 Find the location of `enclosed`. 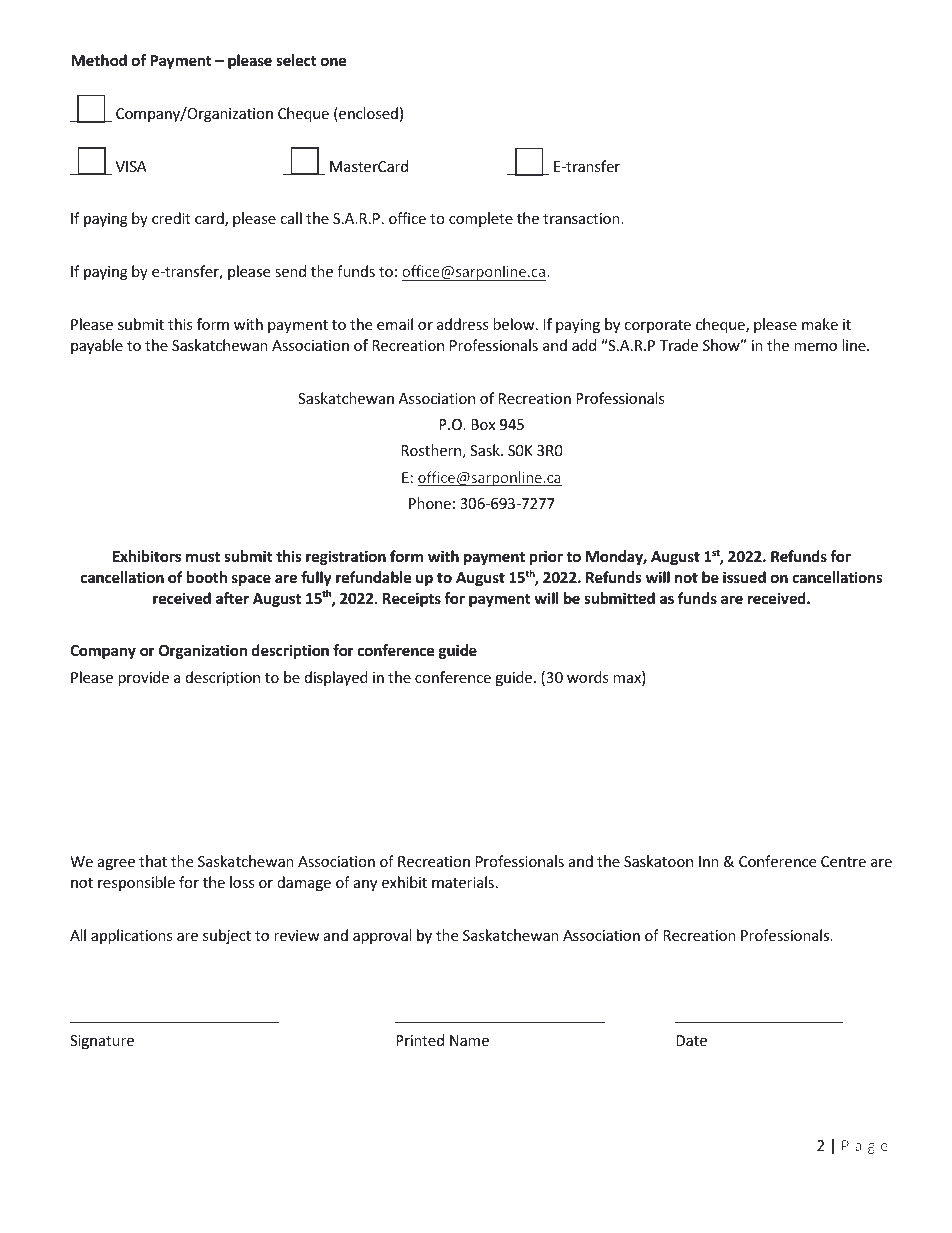

enclosed is located at coordinates (367, 114).
